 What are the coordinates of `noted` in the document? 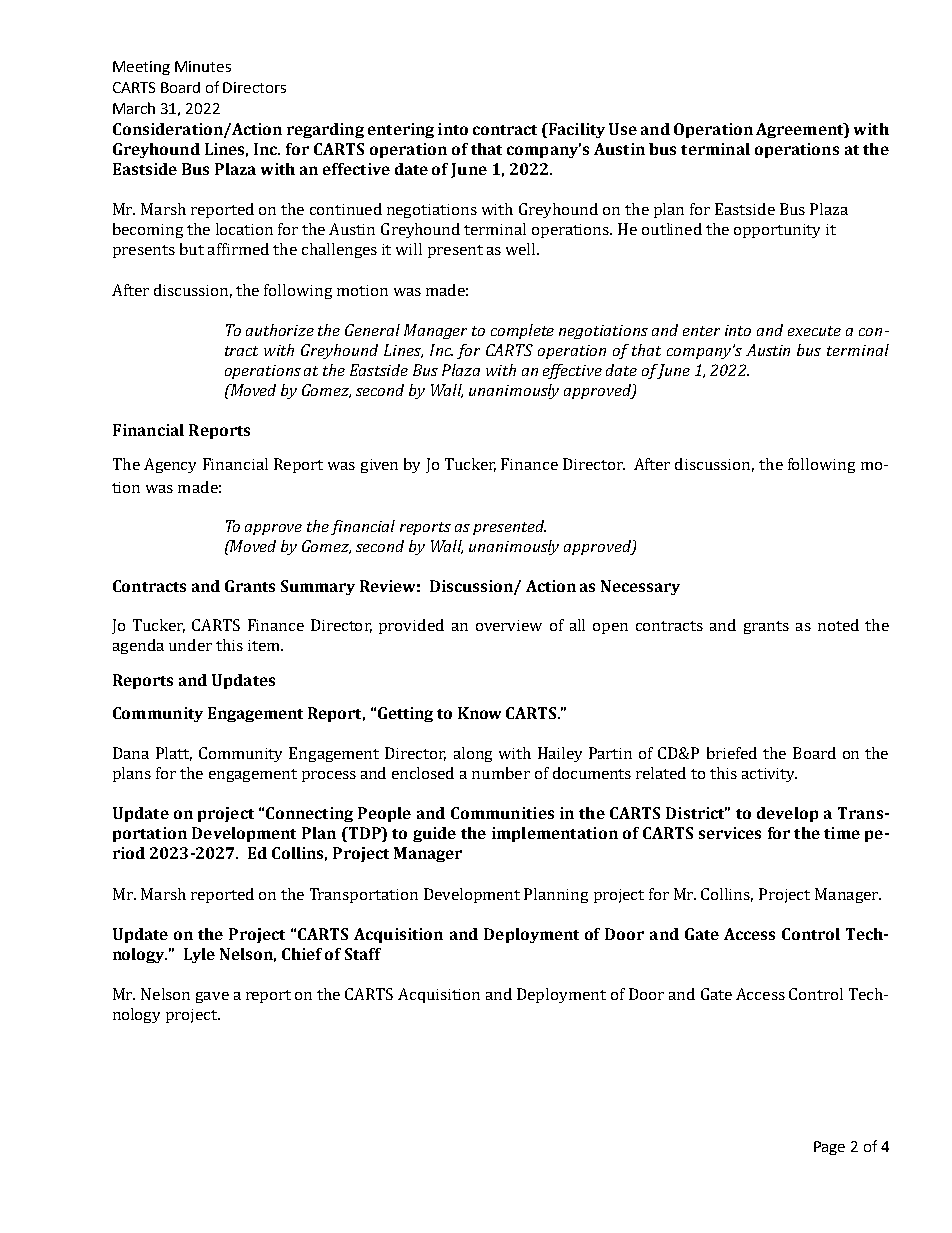 It's located at (838, 625).
